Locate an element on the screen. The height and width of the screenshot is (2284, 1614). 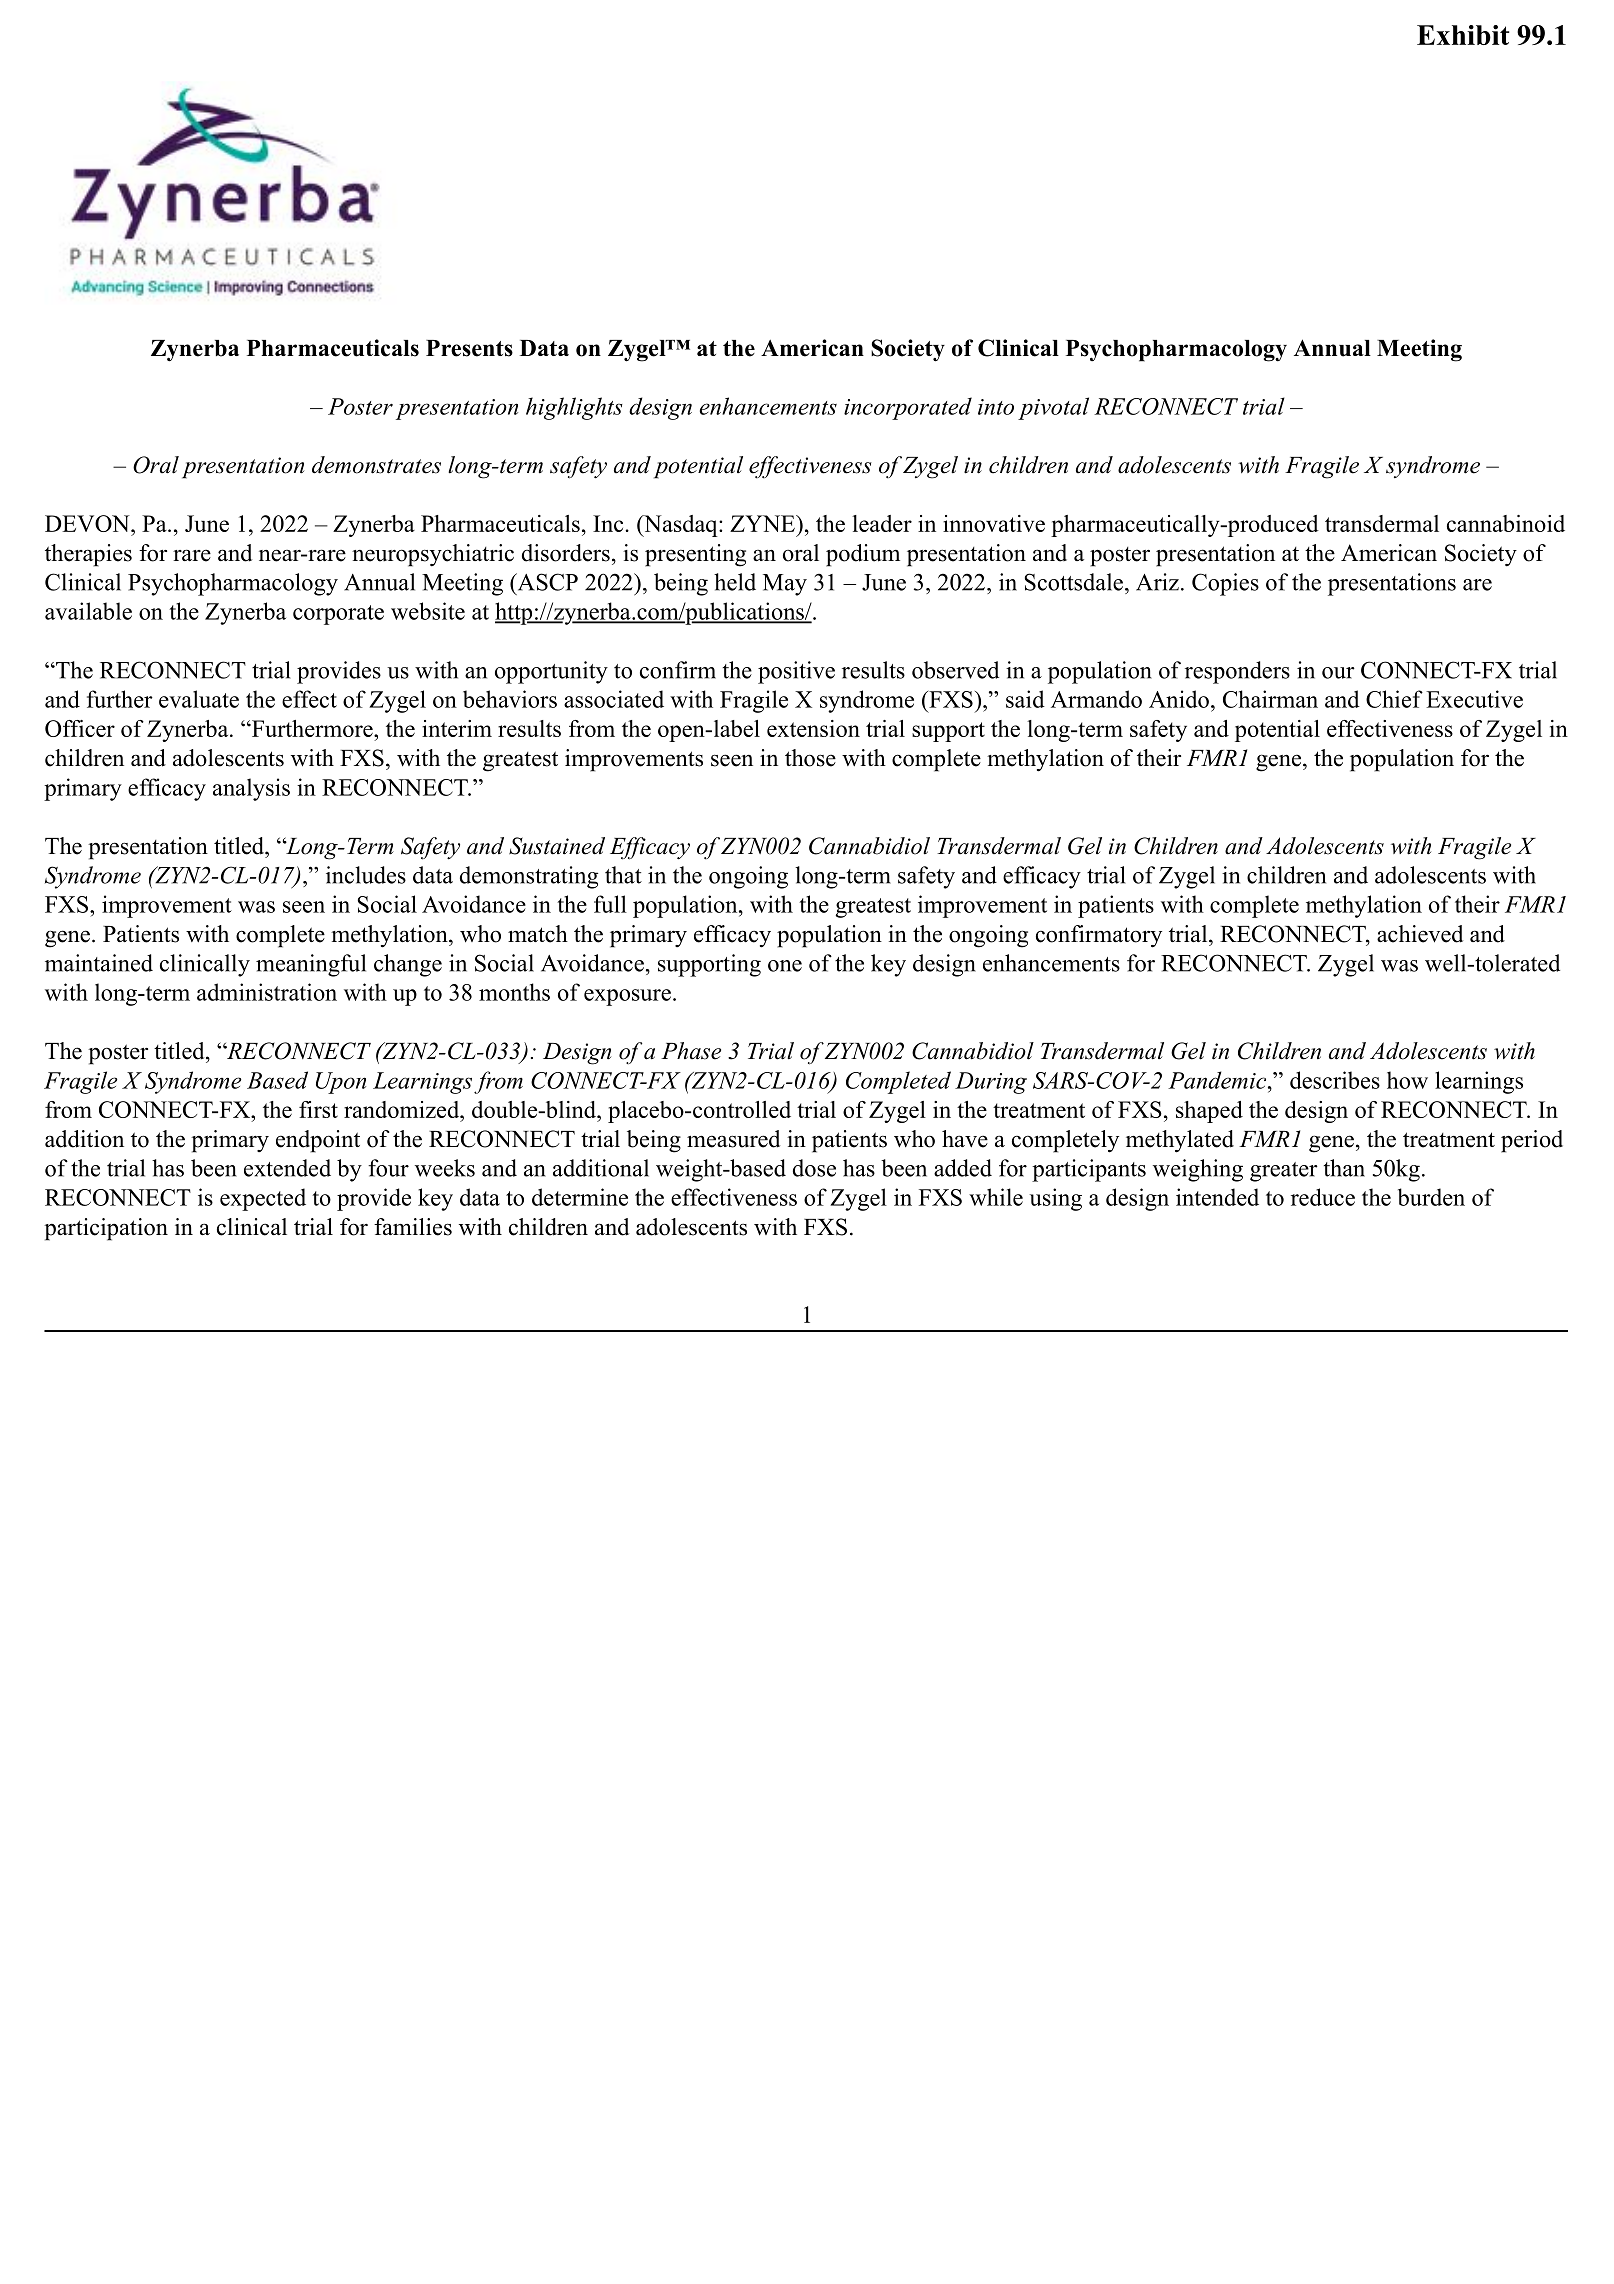
expected is located at coordinates (263, 1199).
